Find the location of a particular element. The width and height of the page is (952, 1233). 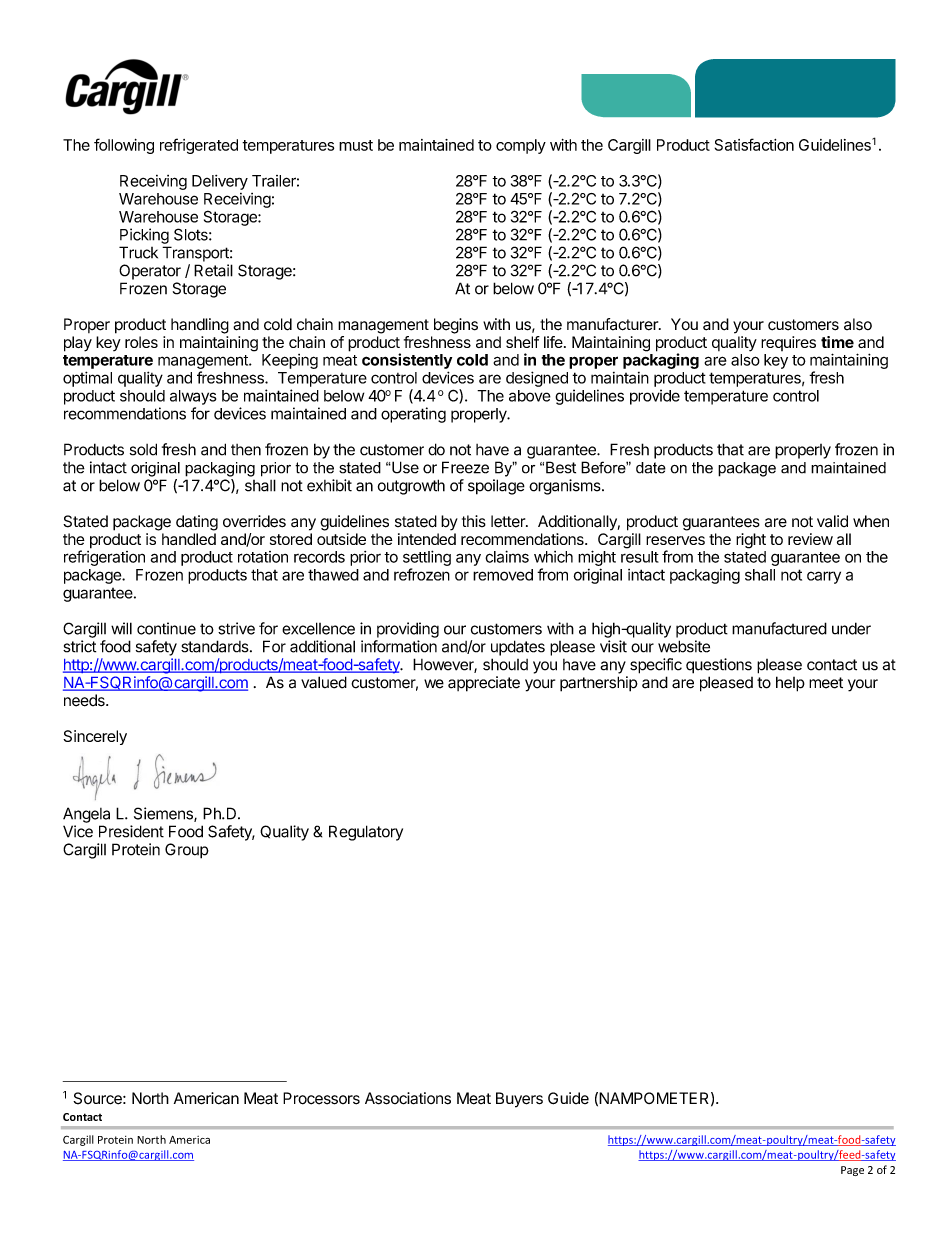

help is located at coordinates (790, 684).
